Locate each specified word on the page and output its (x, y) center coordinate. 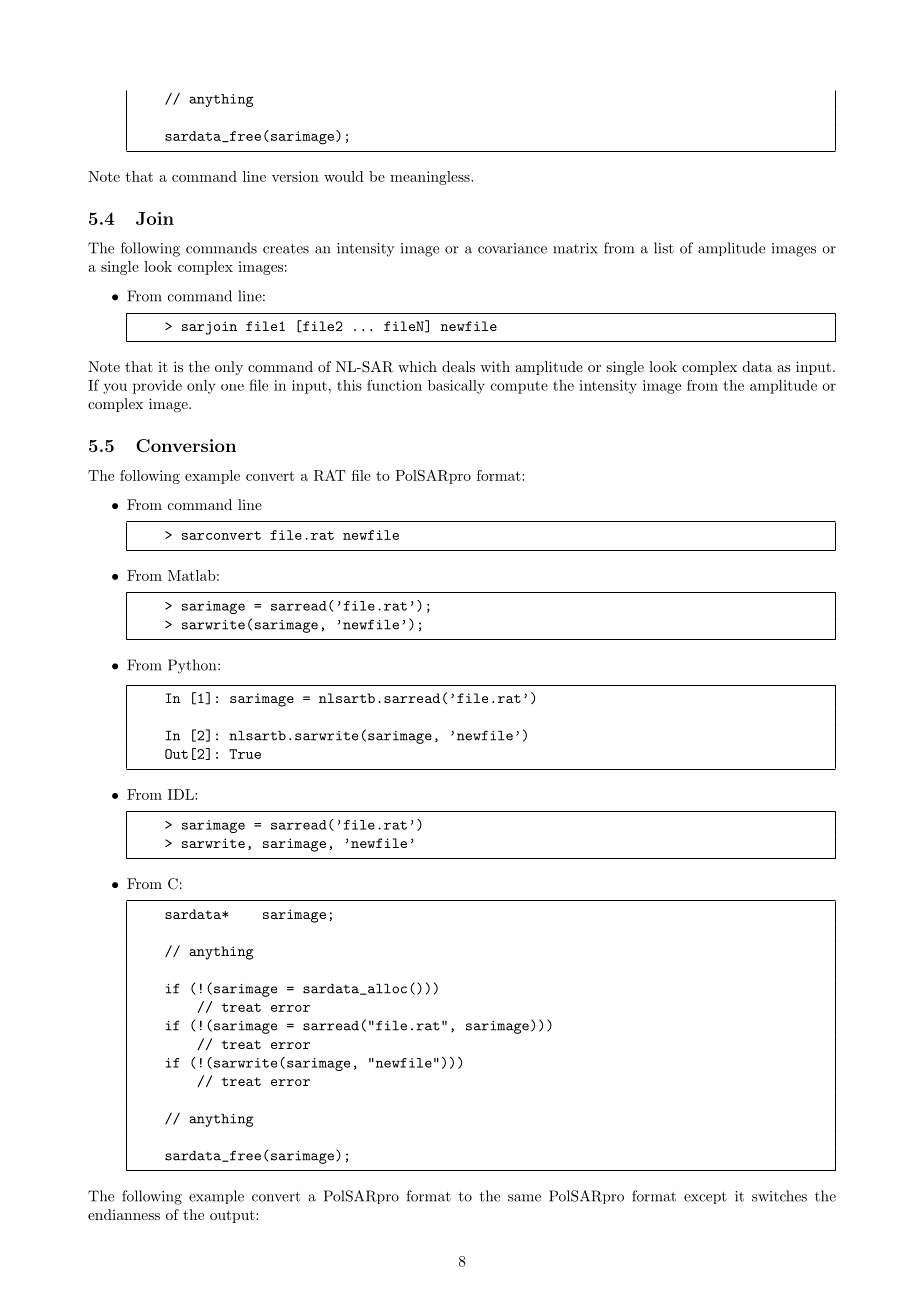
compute (519, 387)
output (233, 1216)
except (705, 1198)
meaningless (431, 178)
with (495, 366)
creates (286, 249)
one (232, 387)
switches (779, 1196)
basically (456, 387)
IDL (182, 794)
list (664, 248)
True (245, 754)
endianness (124, 1214)
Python (193, 666)
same (524, 1198)
